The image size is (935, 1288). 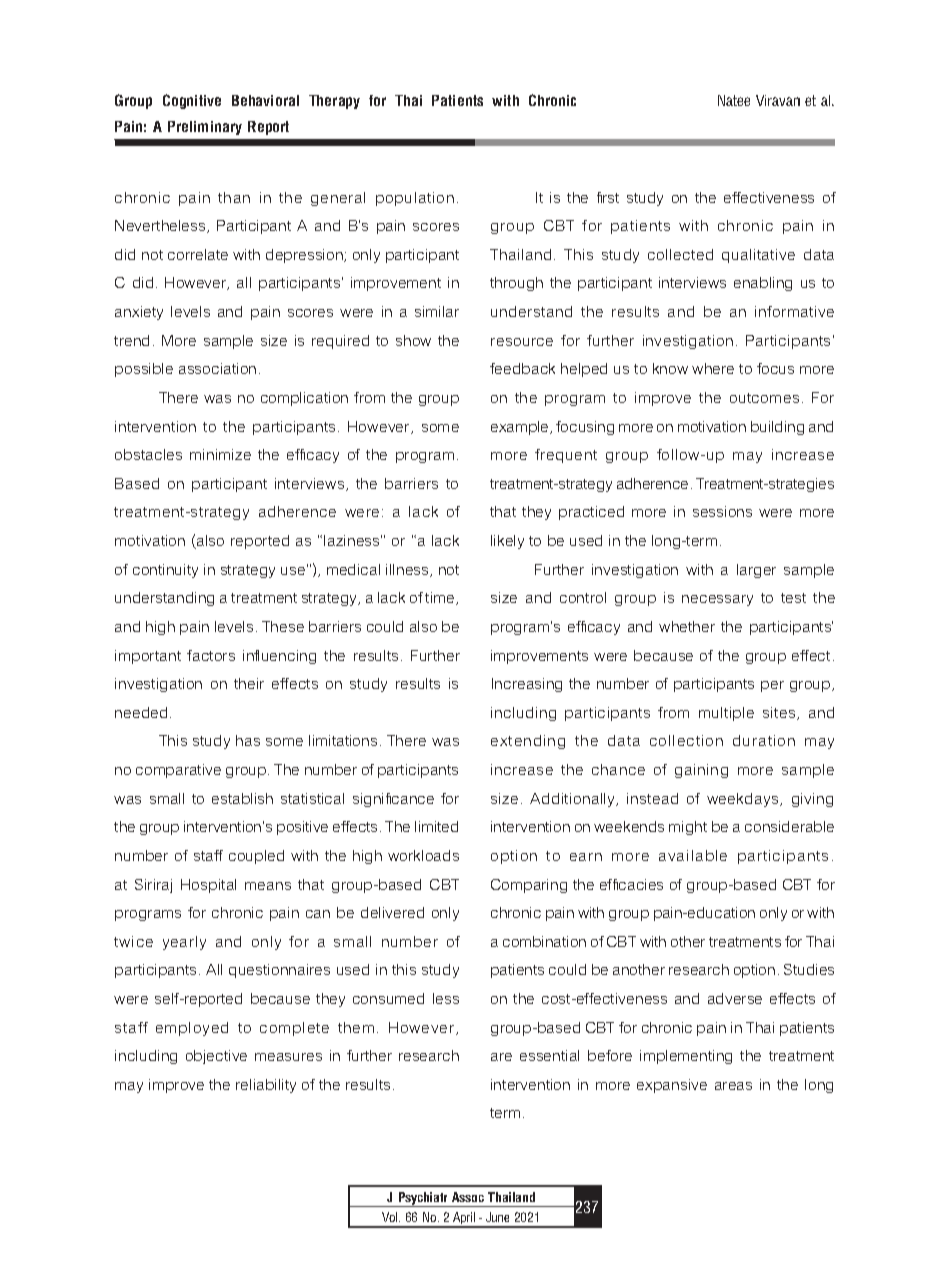 I want to click on possible, so click(x=144, y=370).
